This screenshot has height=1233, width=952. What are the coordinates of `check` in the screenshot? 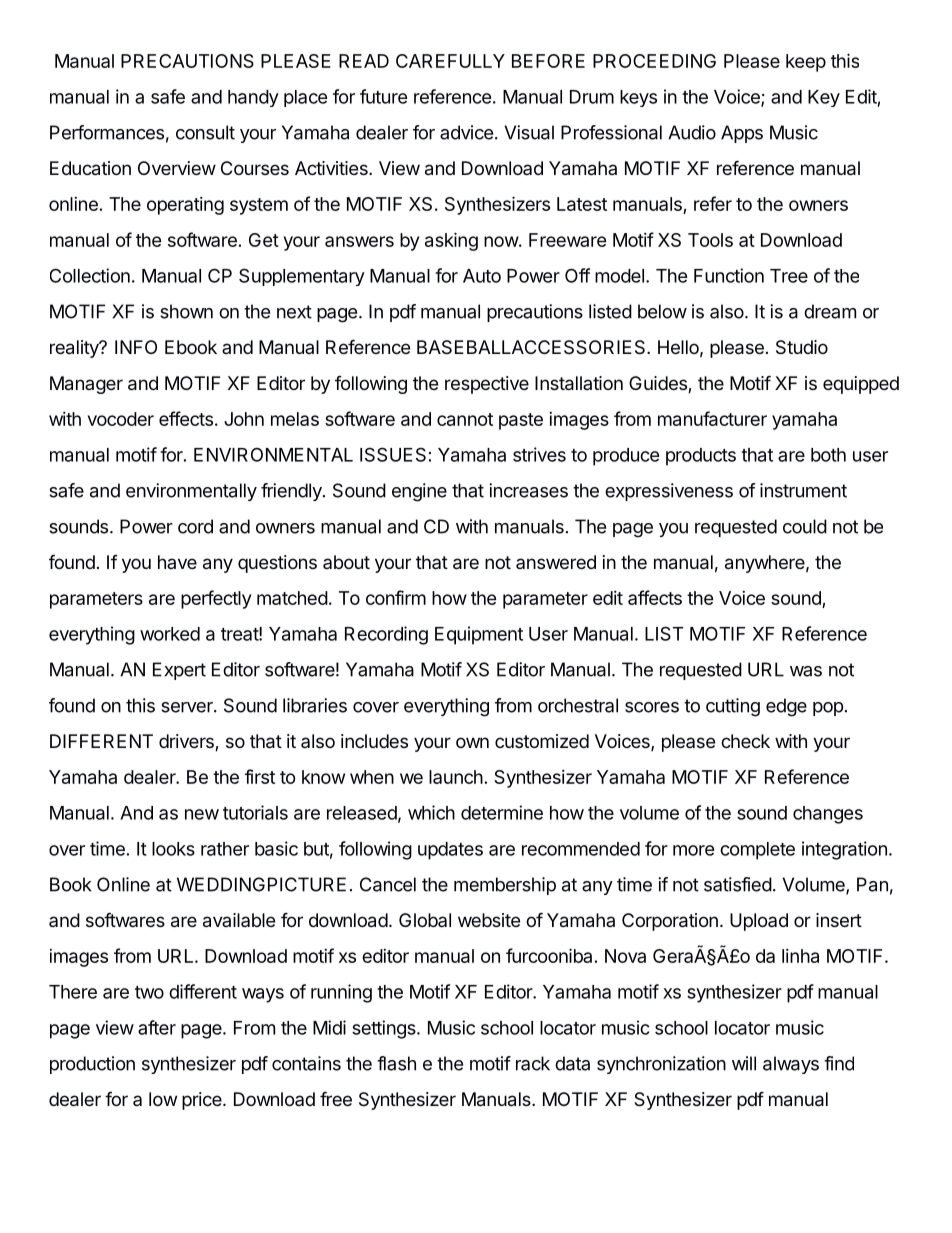 It's located at (745, 741).
